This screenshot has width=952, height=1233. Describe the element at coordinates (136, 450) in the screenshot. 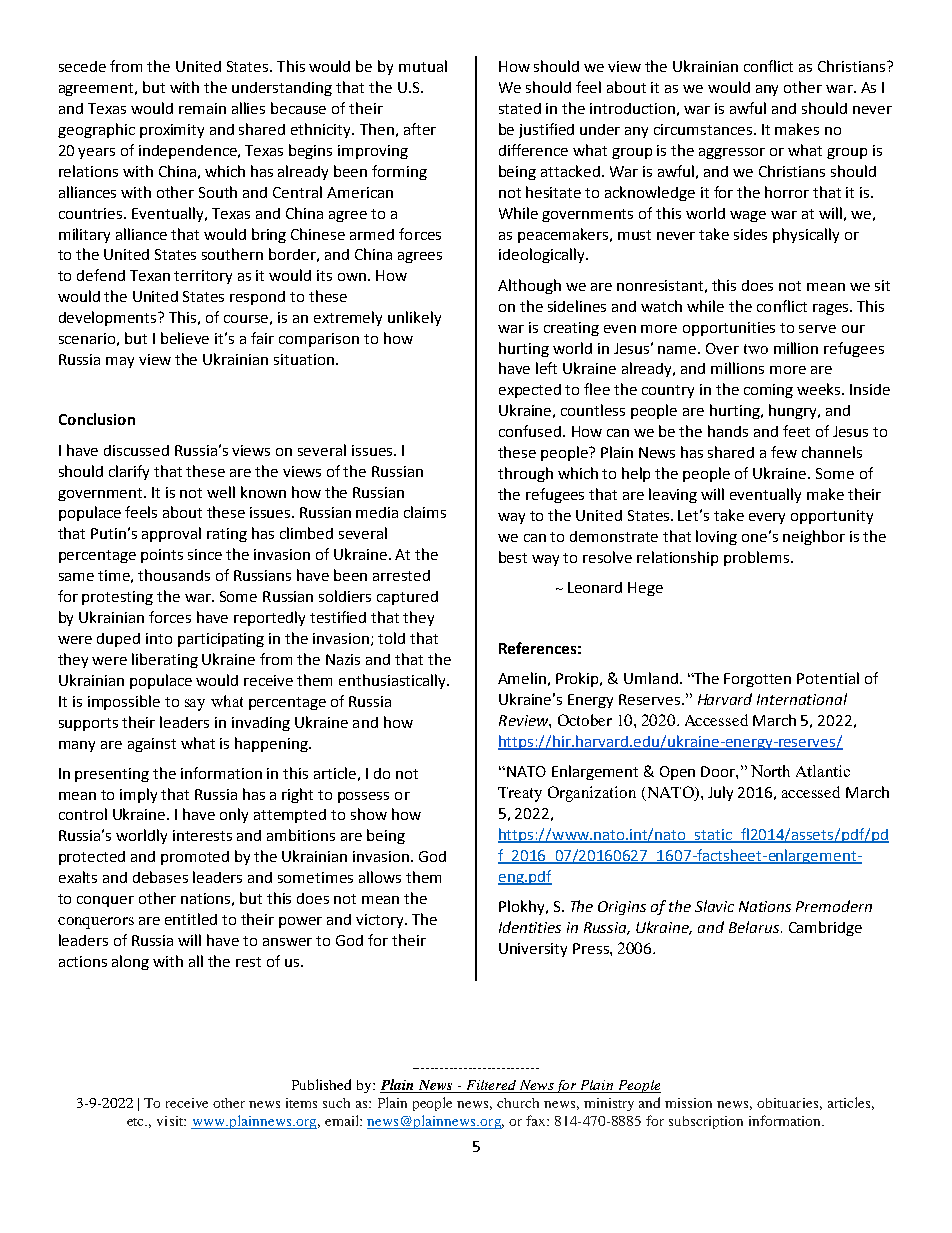

I see `discussed` at that location.
